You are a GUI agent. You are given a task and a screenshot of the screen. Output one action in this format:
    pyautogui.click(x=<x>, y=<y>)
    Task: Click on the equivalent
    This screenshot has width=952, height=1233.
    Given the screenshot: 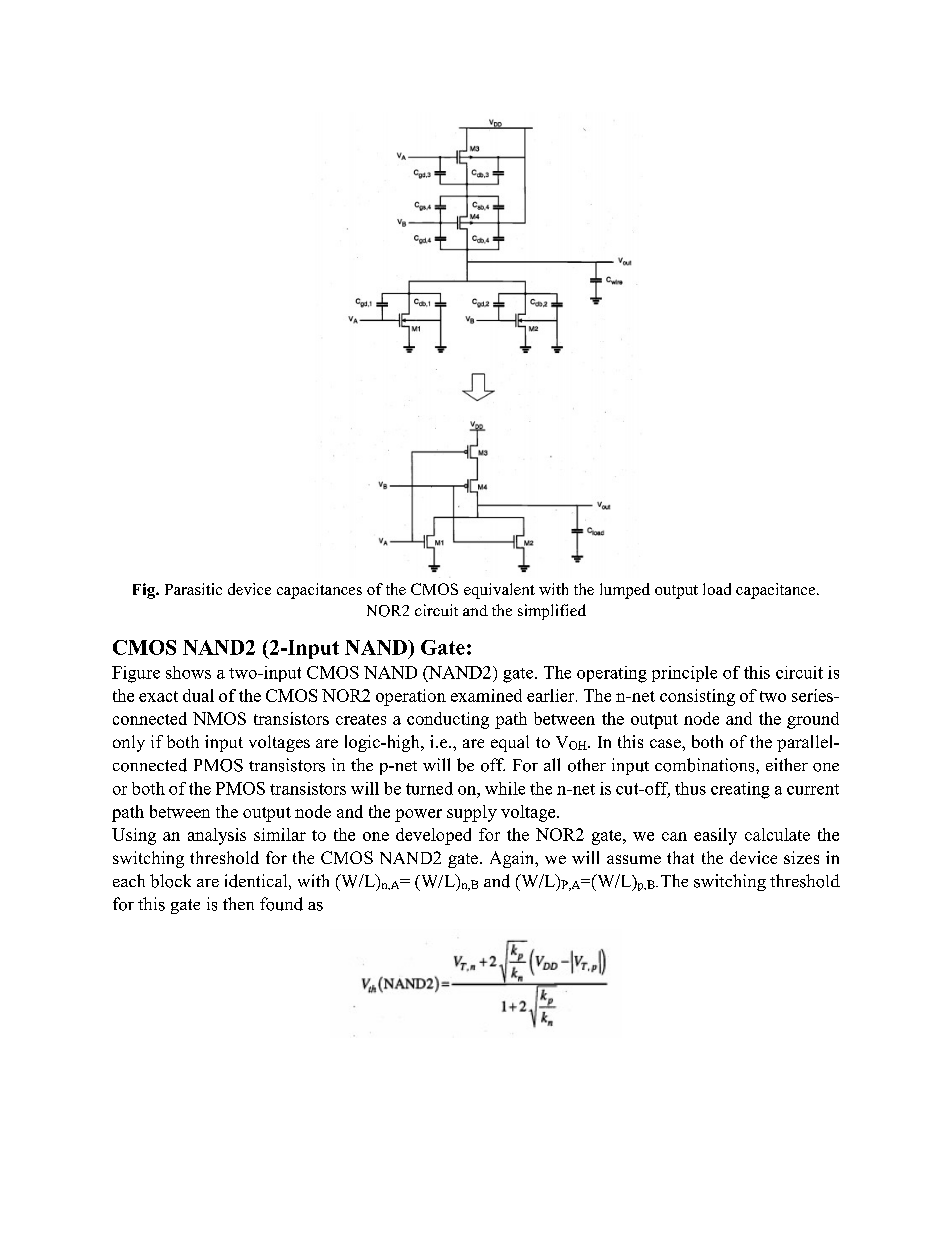 What is the action you would take?
    pyautogui.click(x=499, y=591)
